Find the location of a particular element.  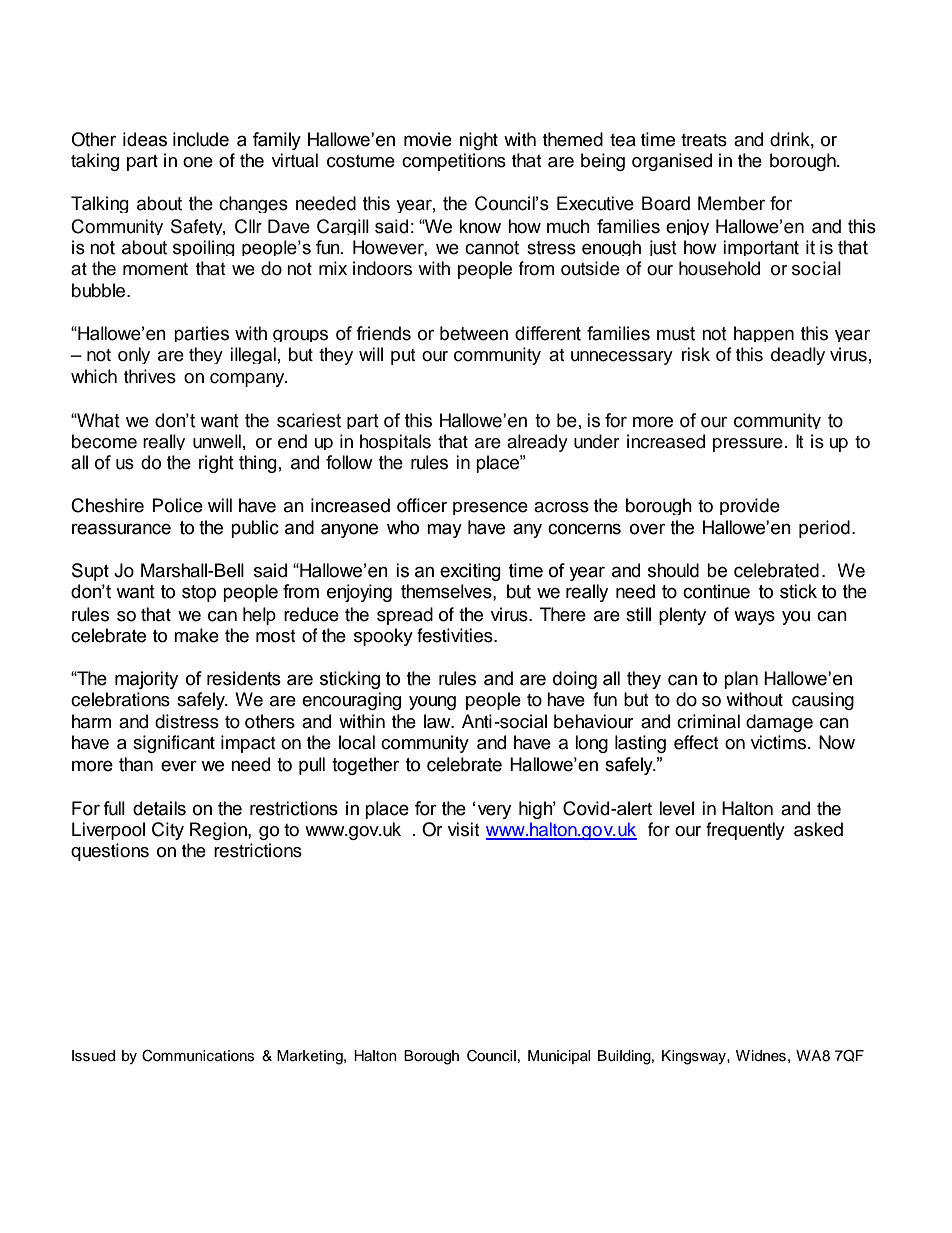

Communications is located at coordinates (198, 1056).
